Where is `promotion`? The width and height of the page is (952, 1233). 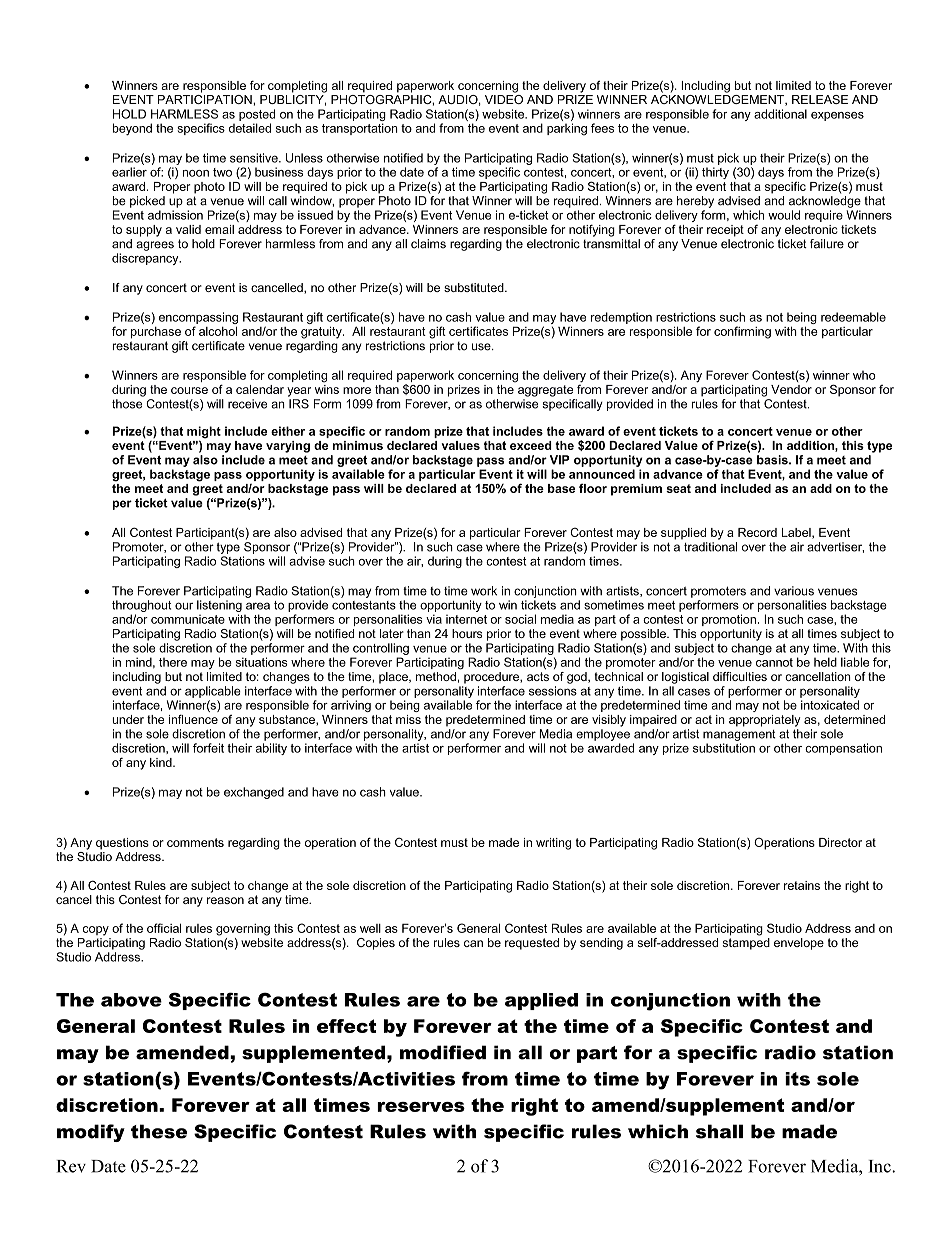 promotion is located at coordinates (729, 620).
